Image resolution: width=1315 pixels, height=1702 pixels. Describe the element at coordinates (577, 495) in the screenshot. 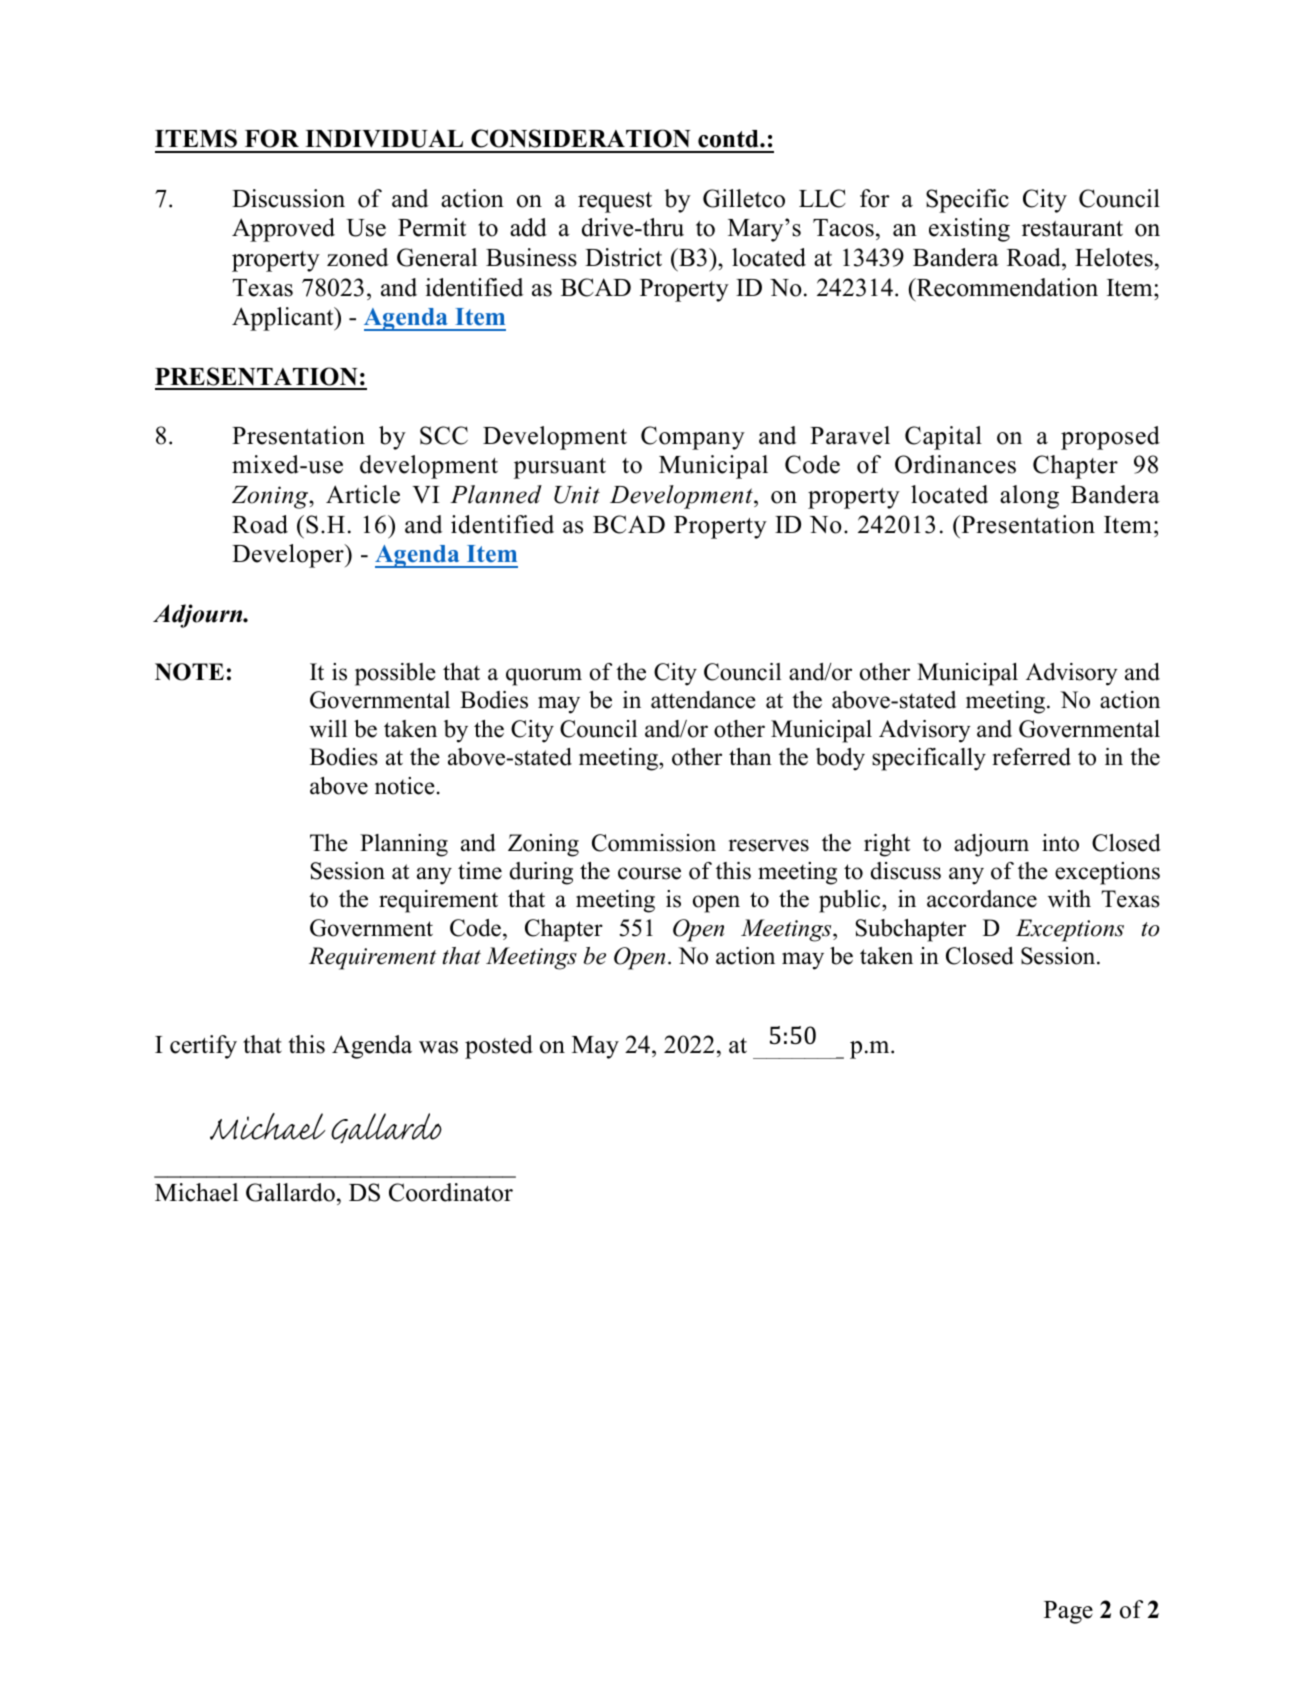

I see `Unit` at that location.
